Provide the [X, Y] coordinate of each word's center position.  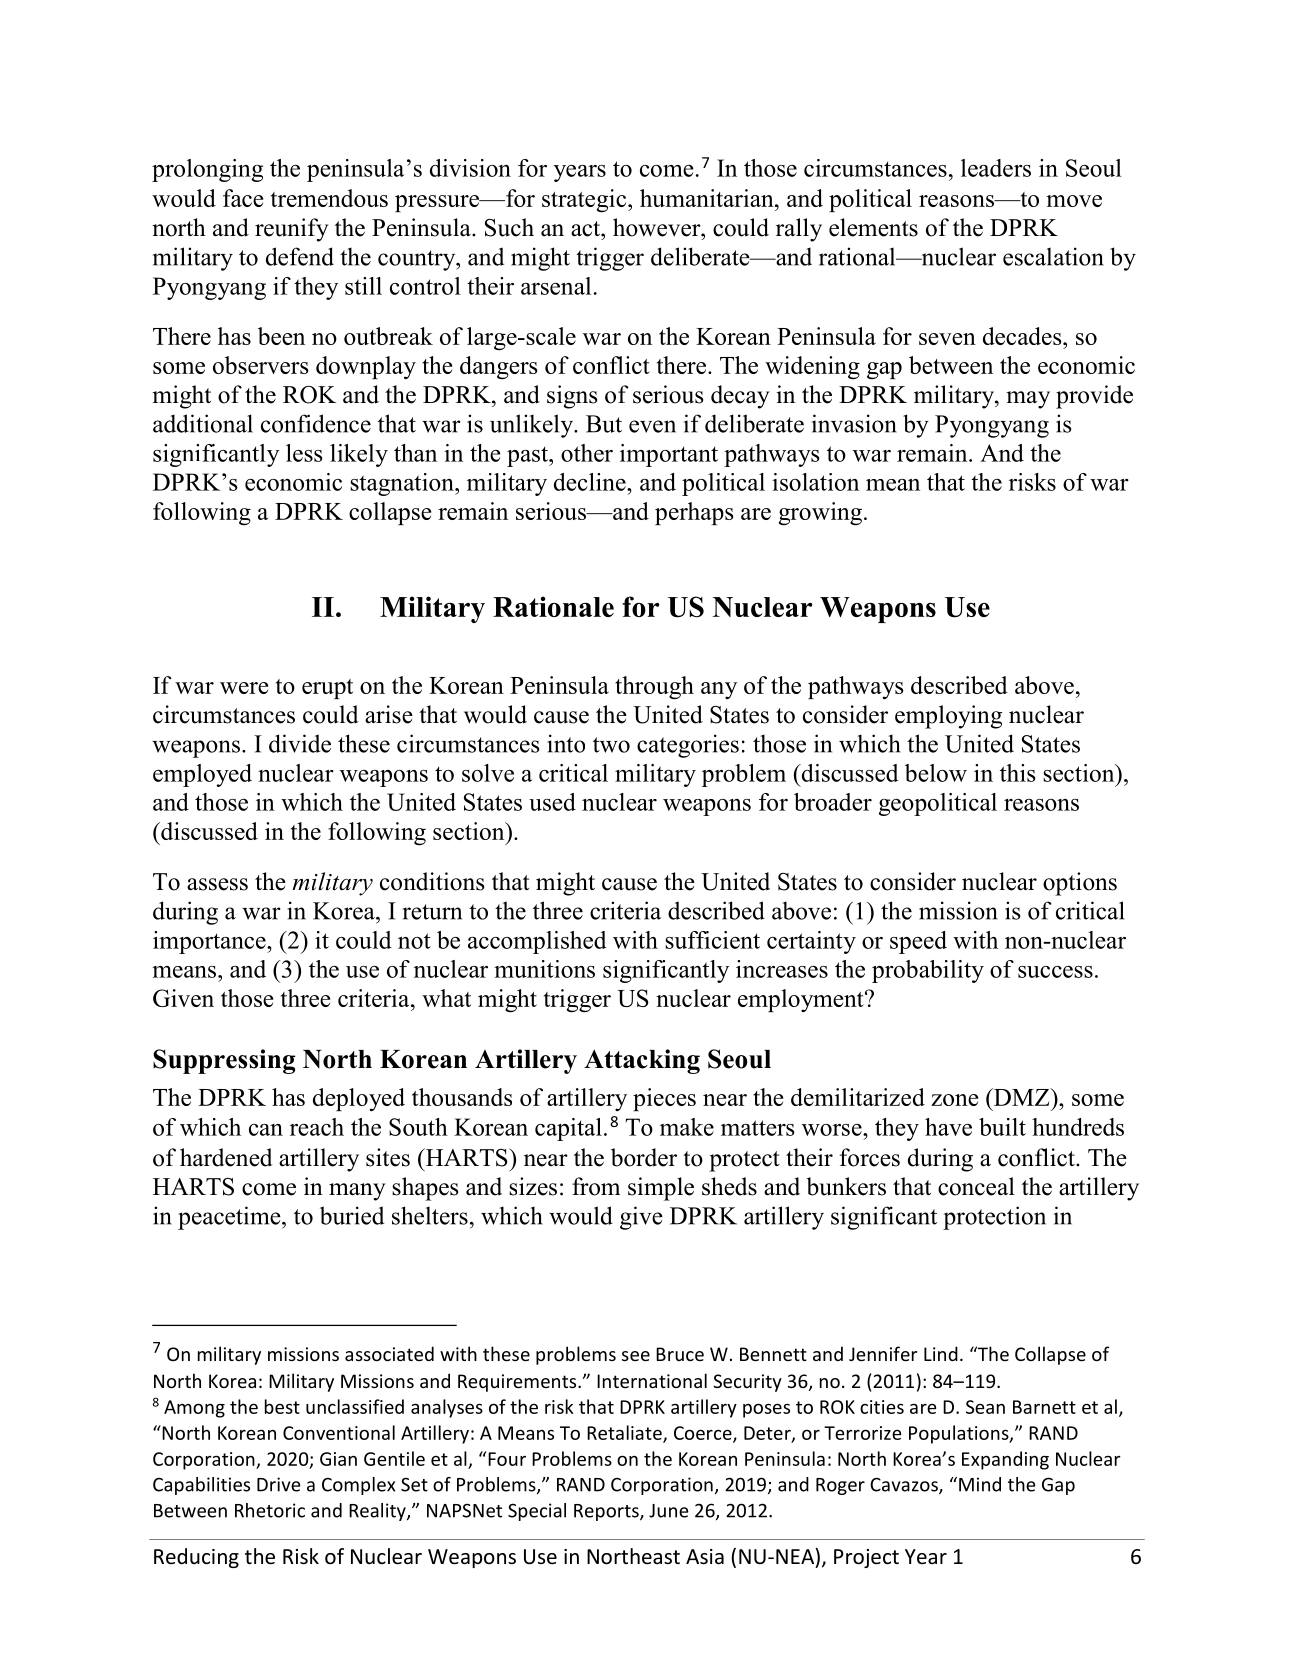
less [304, 453]
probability [928, 971]
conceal [976, 1186]
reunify [291, 230]
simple [661, 1189]
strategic [585, 201]
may [1028, 400]
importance [210, 942]
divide [300, 743]
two [611, 745]
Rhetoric [270, 1510]
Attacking [642, 1061]
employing [948, 717]
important [669, 455]
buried [352, 1215]
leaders [996, 168]
